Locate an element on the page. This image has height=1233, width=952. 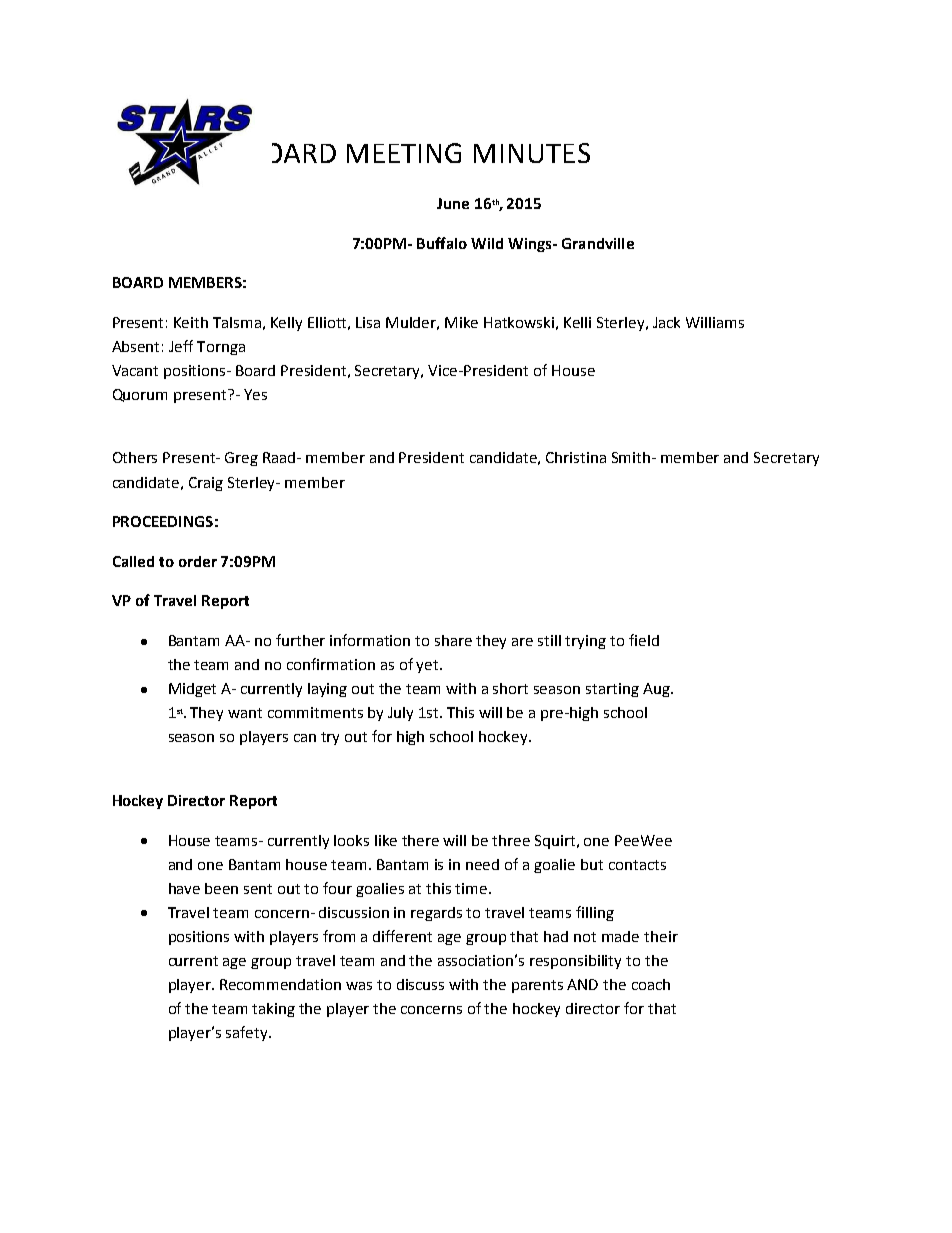
but is located at coordinates (592, 864).
